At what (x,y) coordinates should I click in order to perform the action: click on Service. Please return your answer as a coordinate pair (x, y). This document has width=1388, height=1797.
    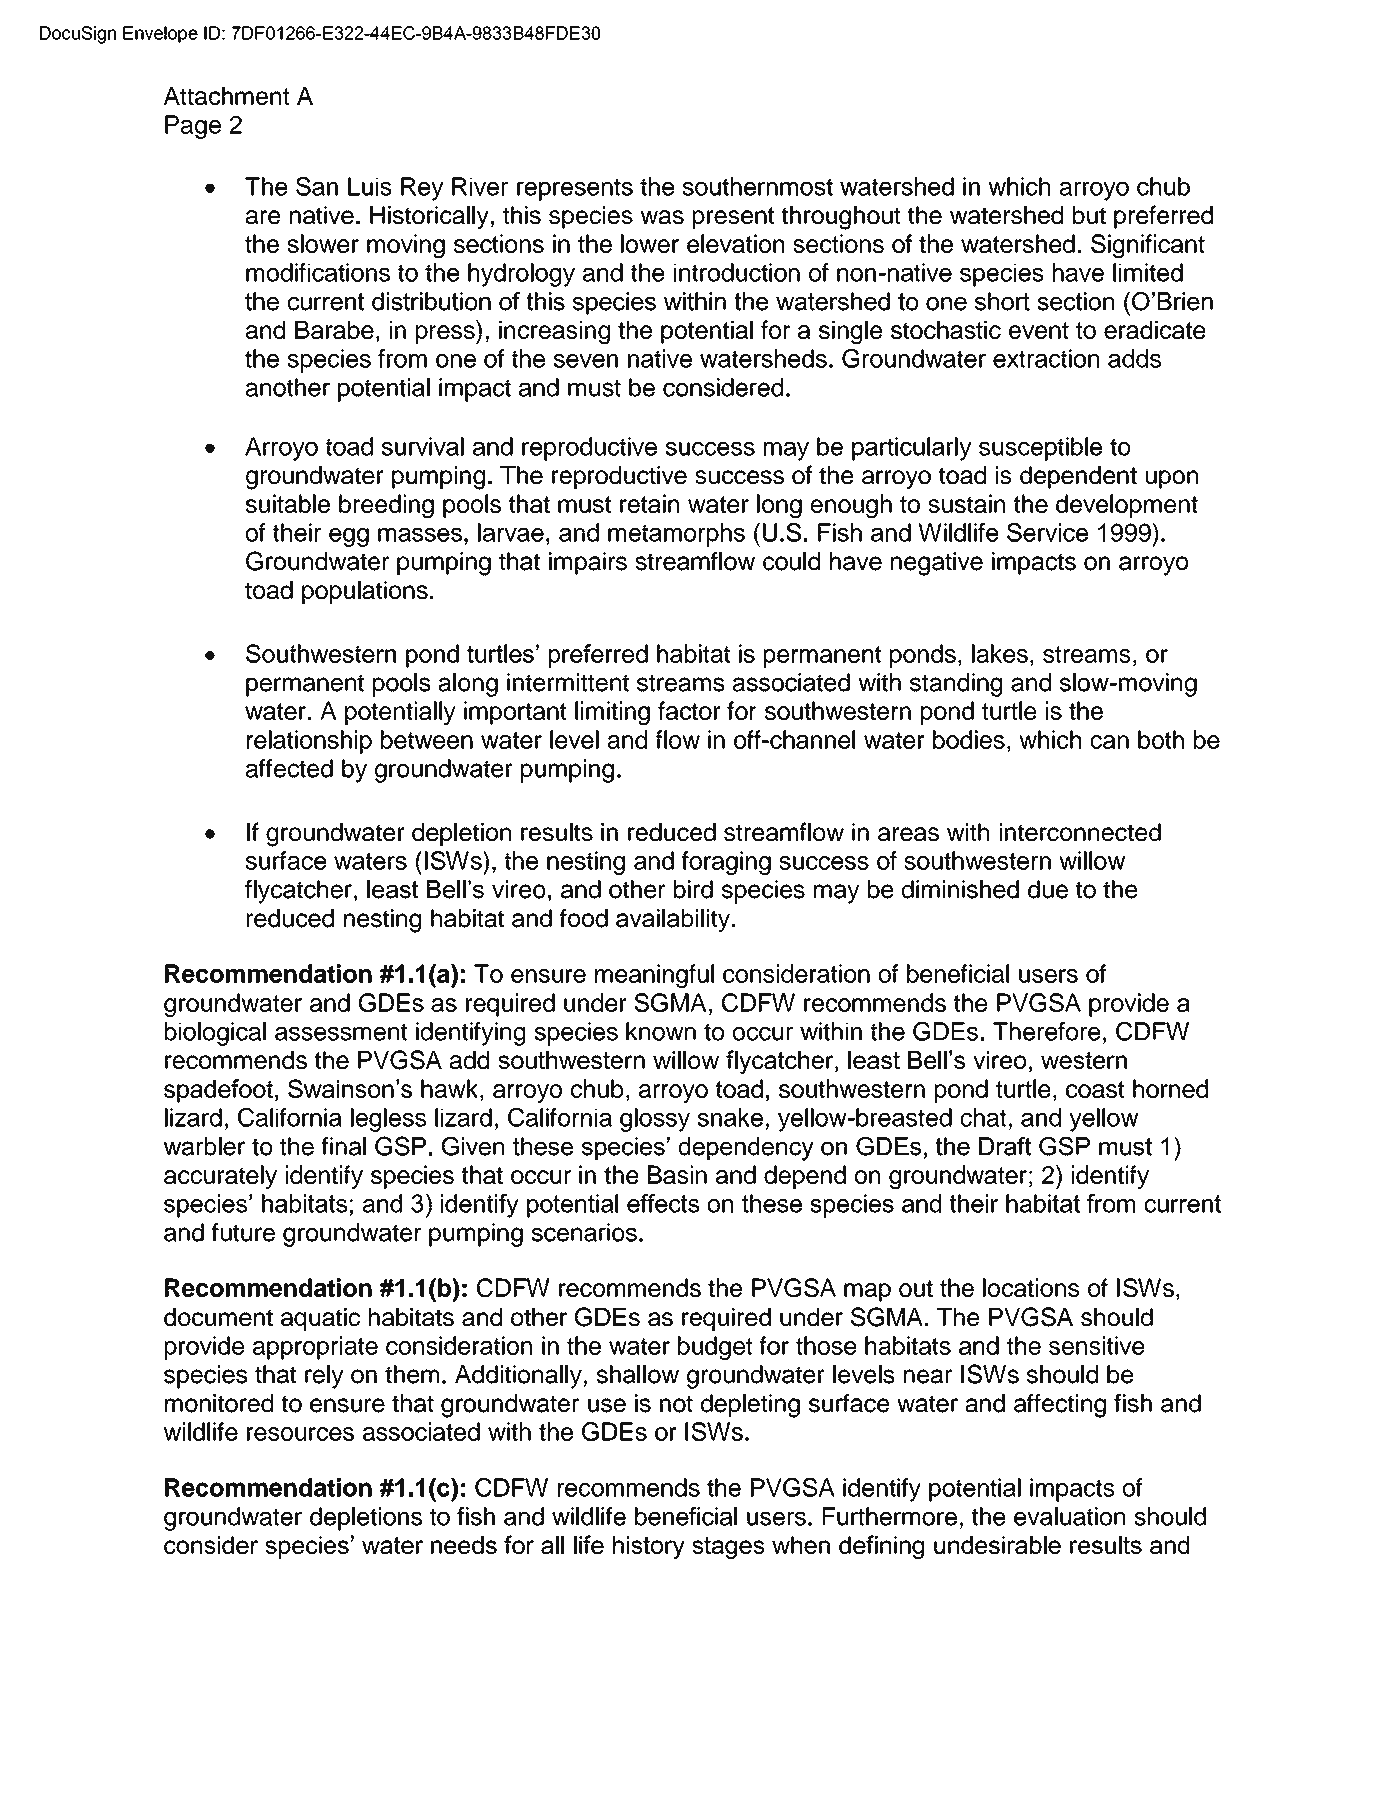
    Looking at the image, I should click on (1047, 532).
